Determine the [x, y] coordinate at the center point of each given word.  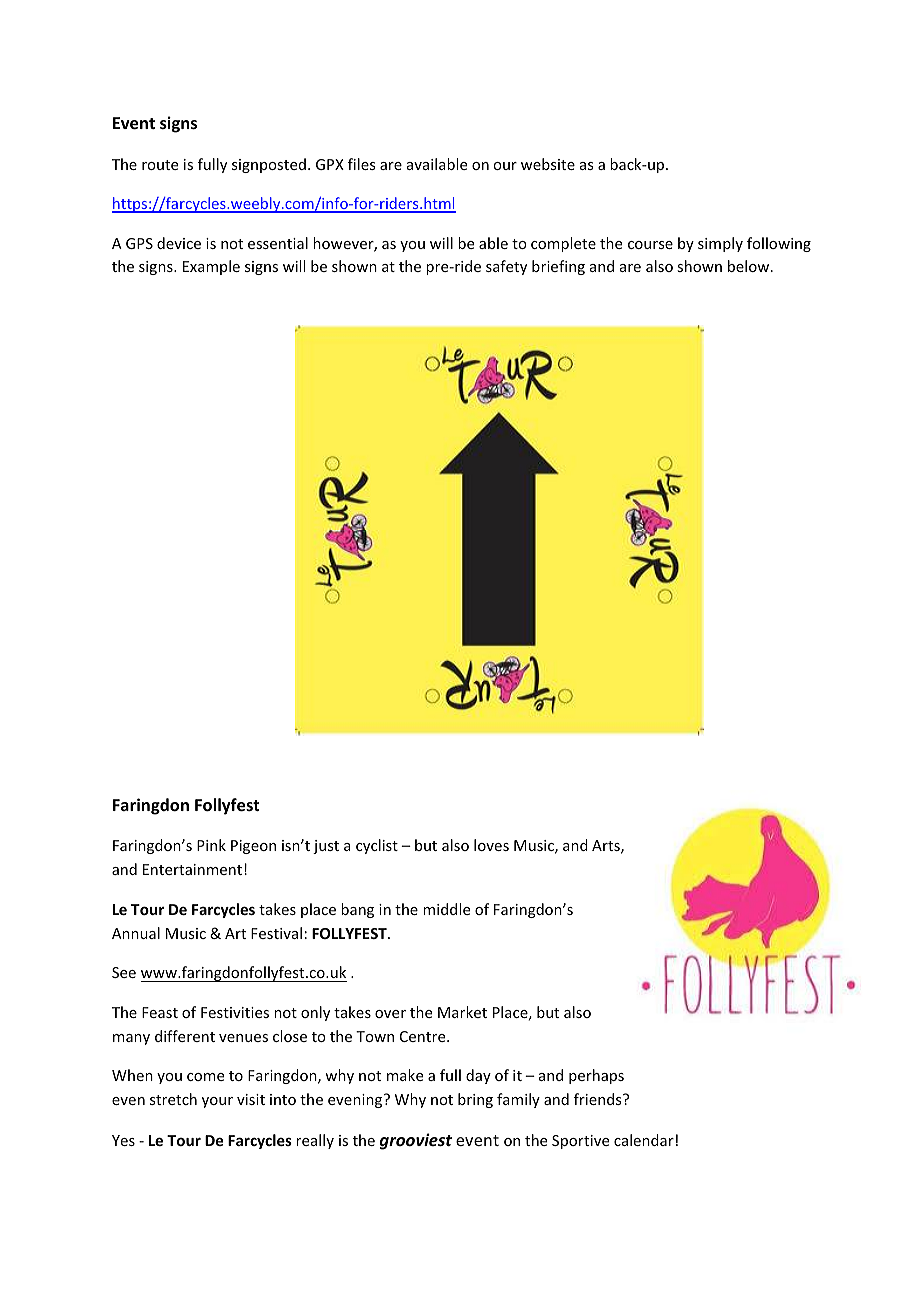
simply [720, 244]
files [361, 164]
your [217, 1102]
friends [599, 1099]
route [160, 165]
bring [475, 1100]
